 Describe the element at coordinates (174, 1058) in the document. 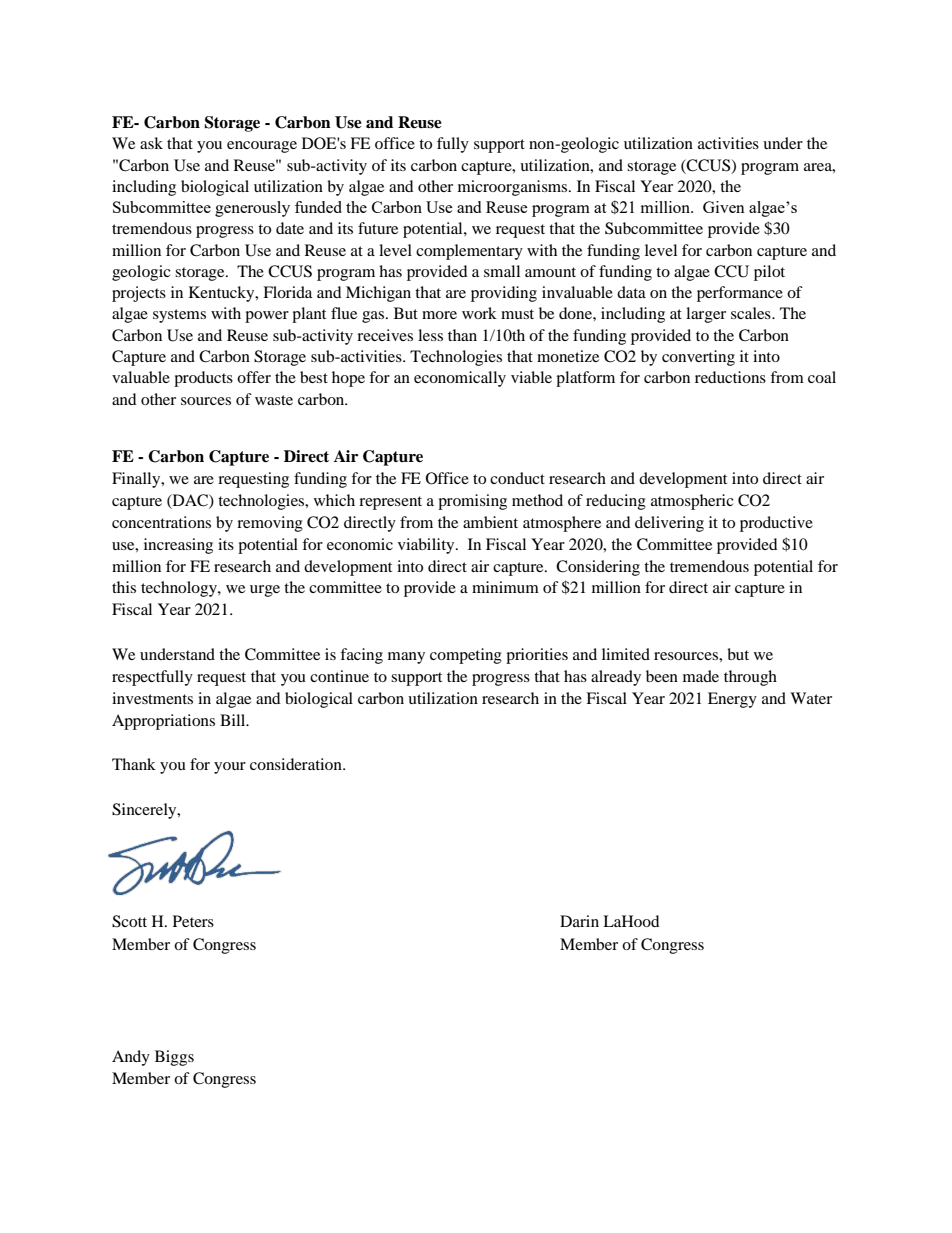

I see `Biggs` at that location.
